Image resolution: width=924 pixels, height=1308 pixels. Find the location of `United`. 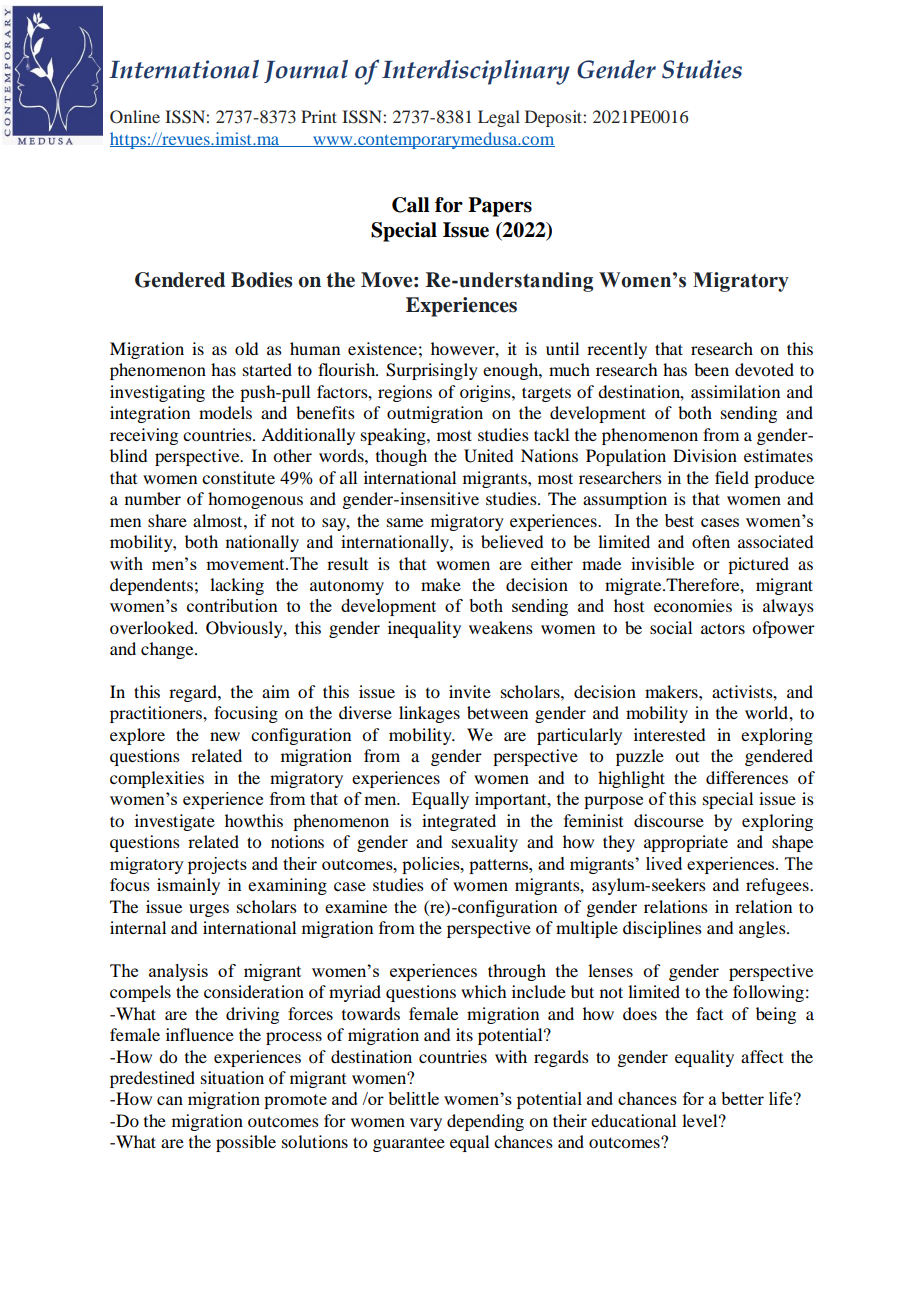

United is located at coordinates (488, 456).
